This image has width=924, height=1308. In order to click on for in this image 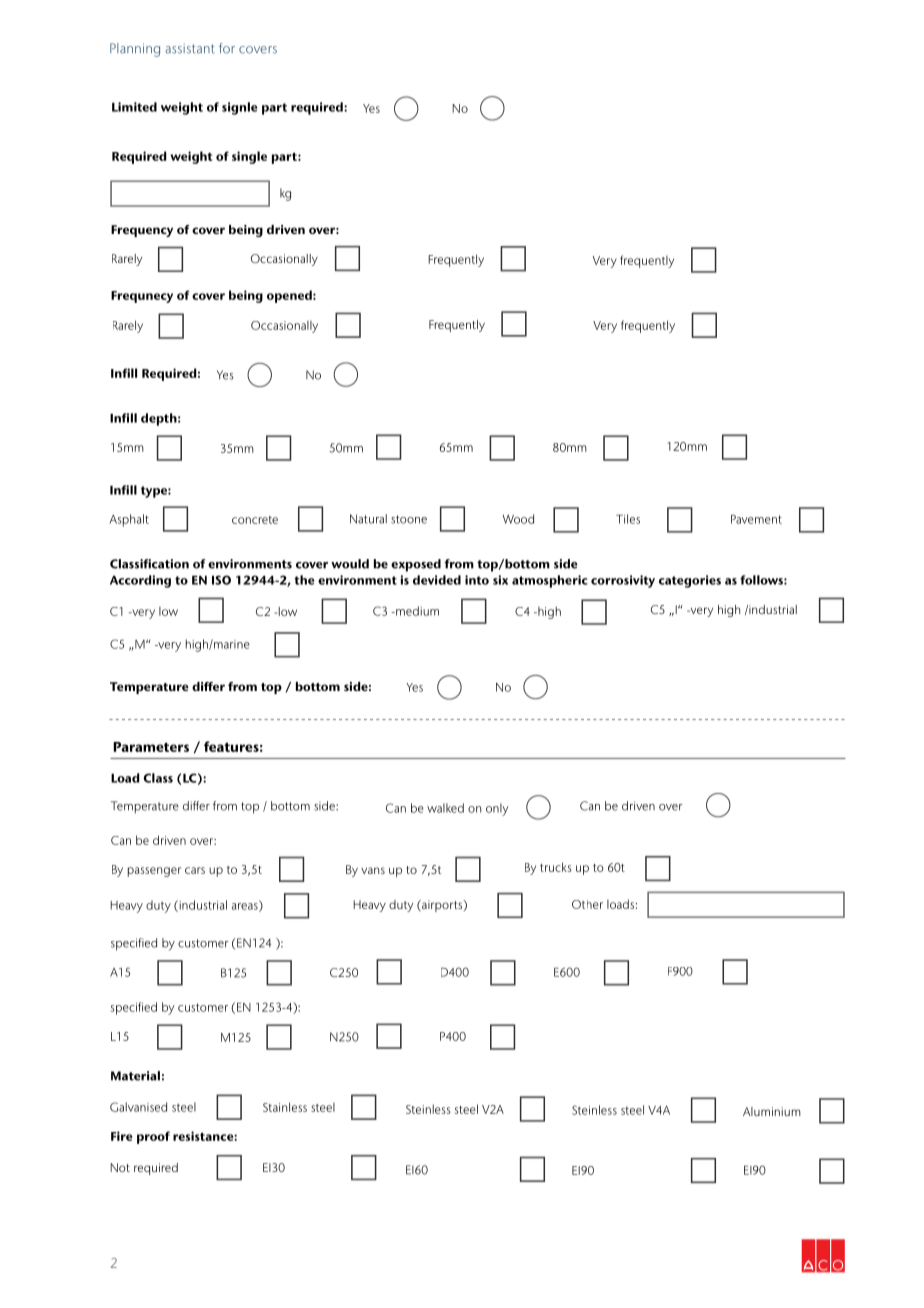, I will do `click(227, 48)`.
